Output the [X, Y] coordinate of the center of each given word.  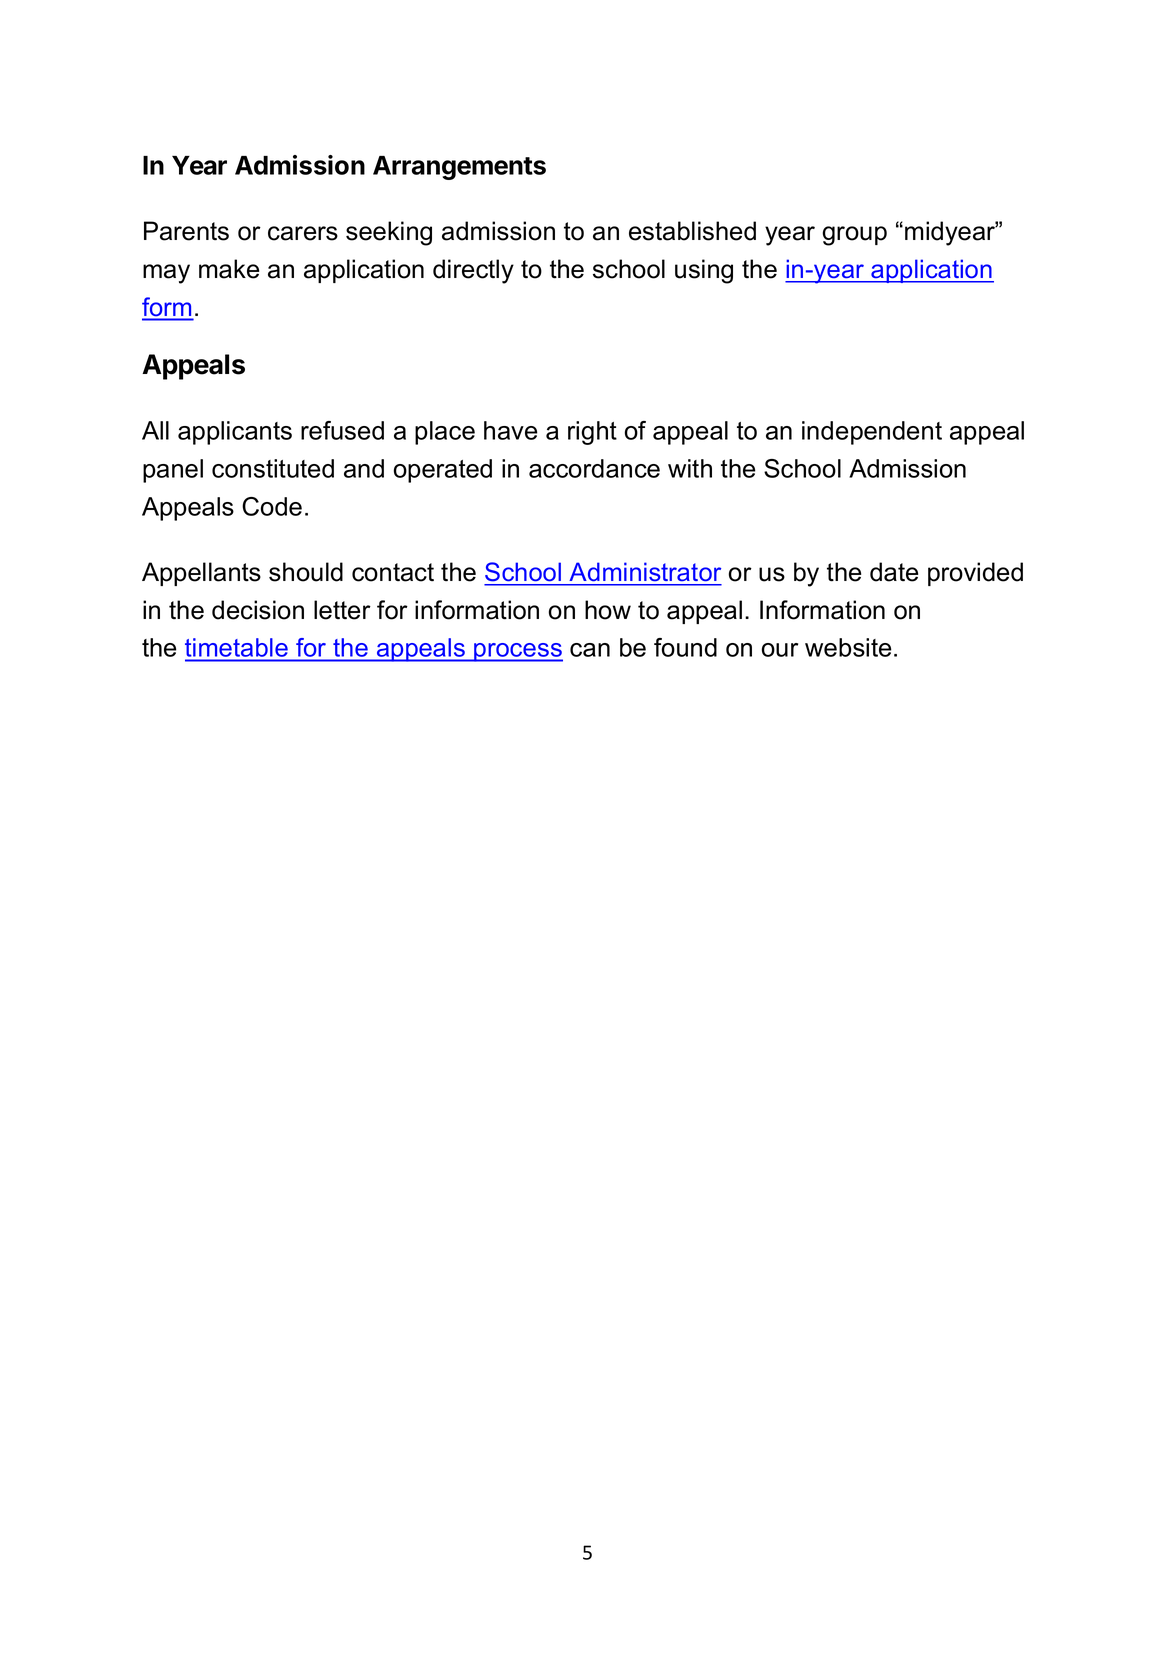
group [854, 236]
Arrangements [459, 168]
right [592, 433]
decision [258, 610]
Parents [186, 231]
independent [872, 433]
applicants [235, 433]
